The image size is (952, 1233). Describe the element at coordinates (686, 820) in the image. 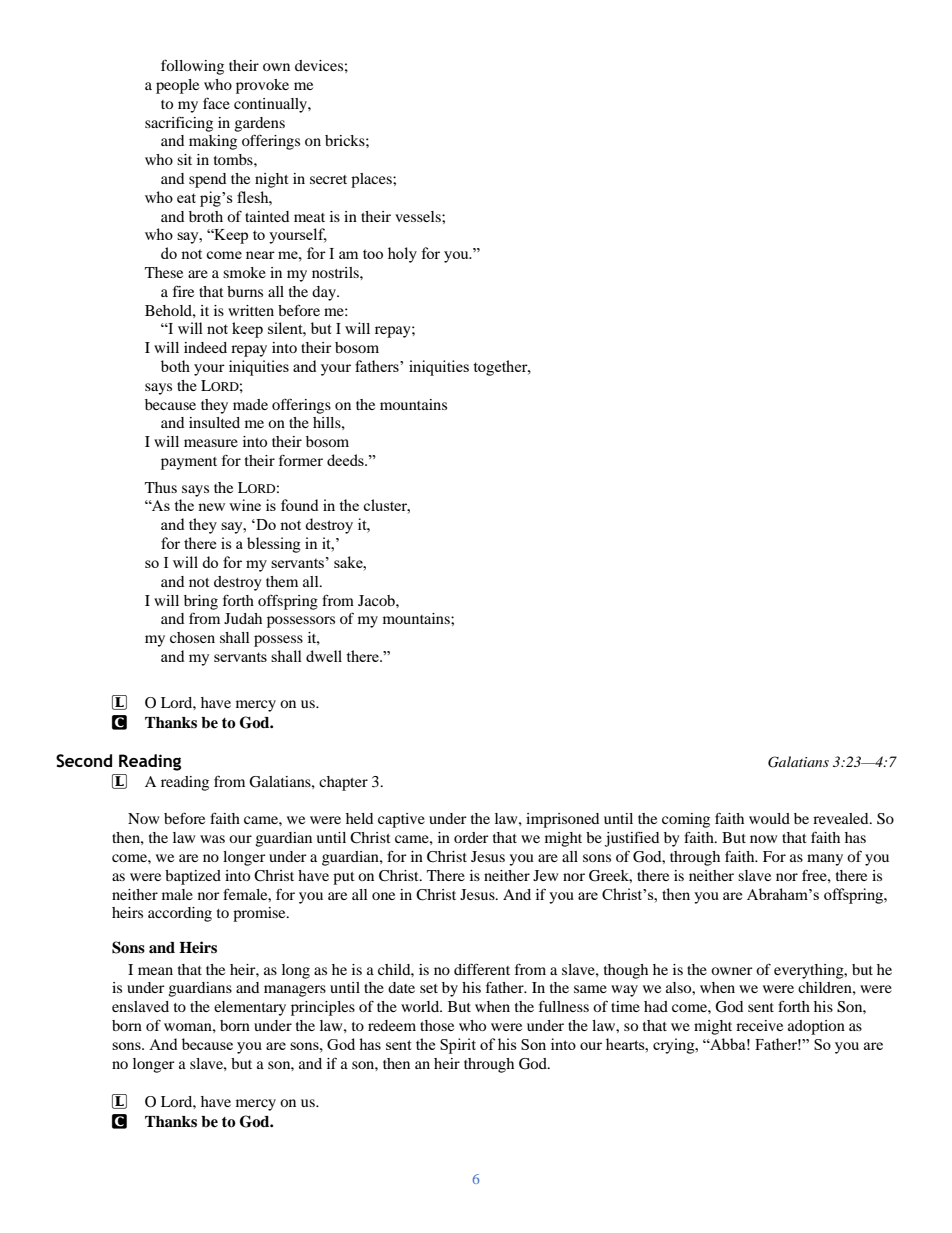

I see `coming` at that location.
